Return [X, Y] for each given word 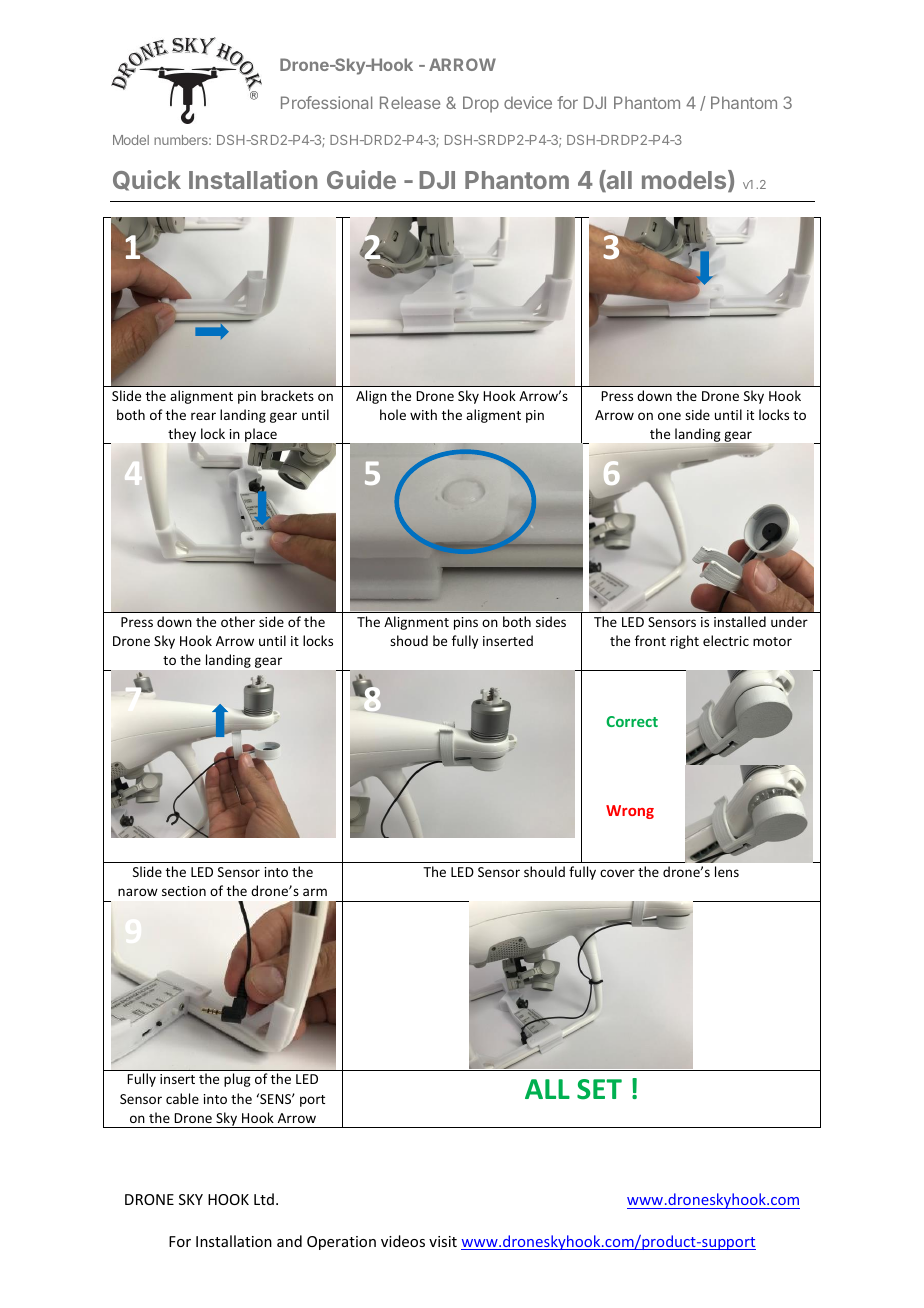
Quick [147, 180]
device [528, 102]
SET [599, 1089]
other [238, 621]
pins [466, 623]
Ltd [264, 1199]
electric [726, 640]
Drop [481, 104]
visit [443, 1241]
